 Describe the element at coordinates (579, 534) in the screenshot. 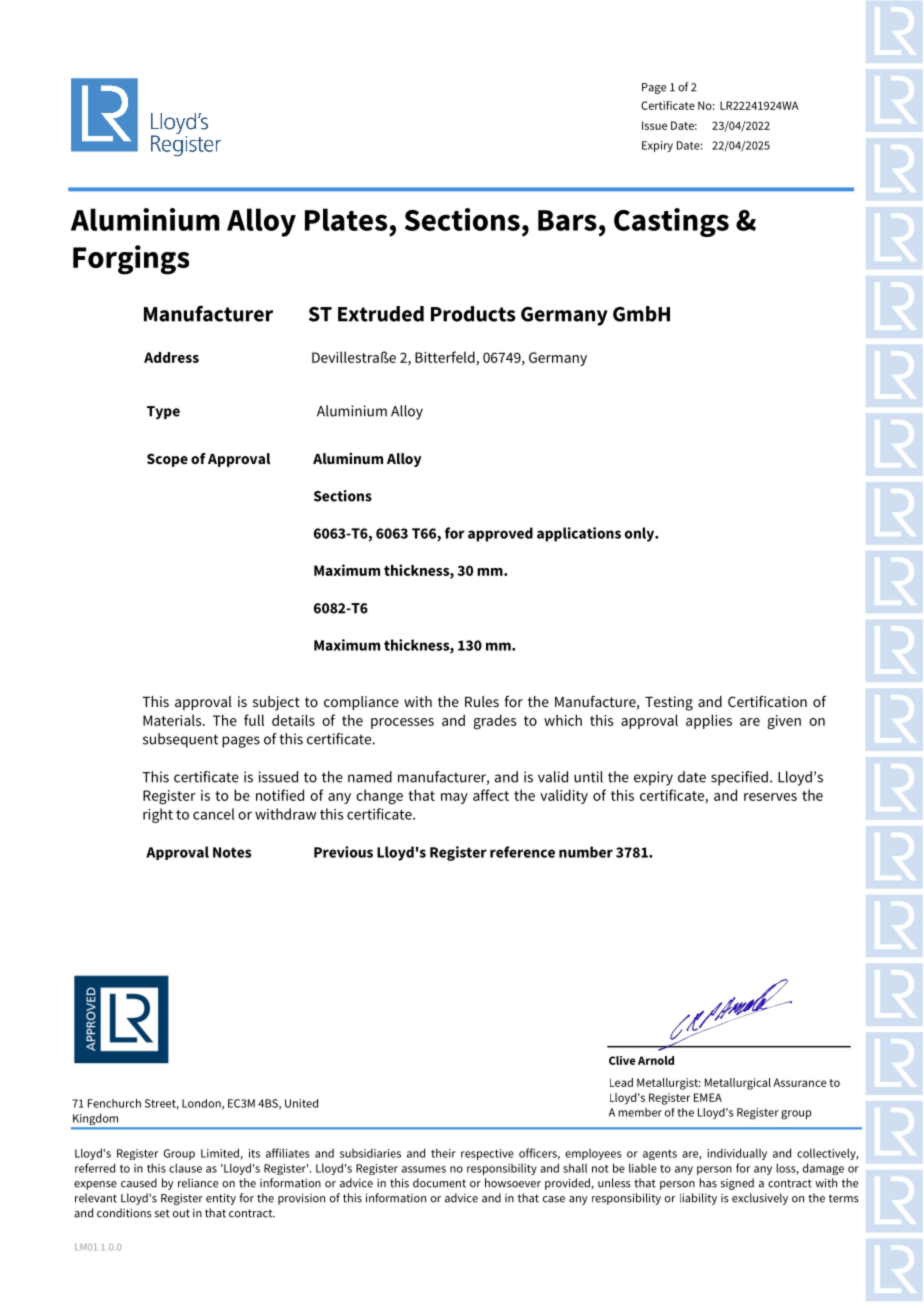

I see `applications` at that location.
